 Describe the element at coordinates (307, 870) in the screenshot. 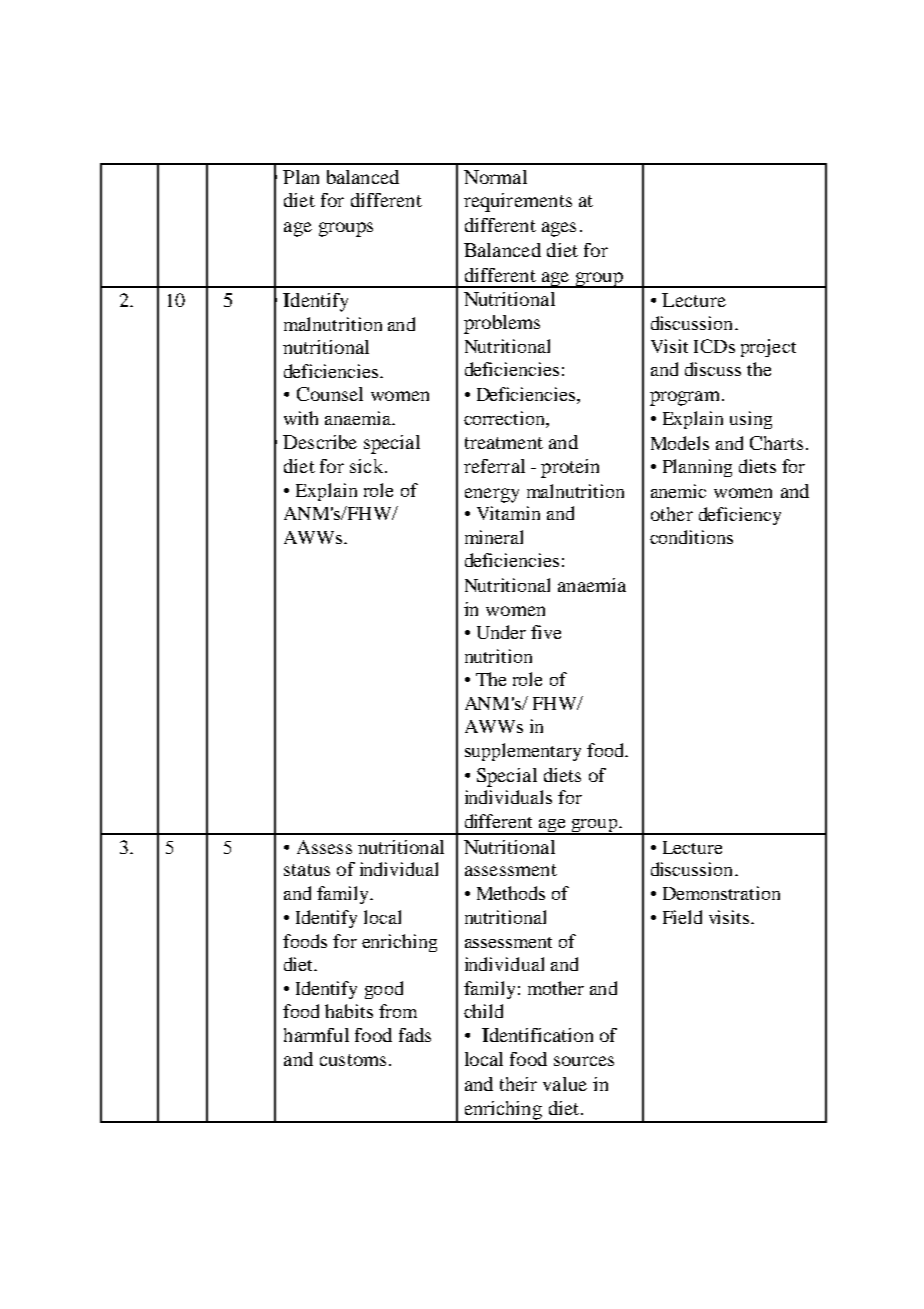

I see `status` at that location.
